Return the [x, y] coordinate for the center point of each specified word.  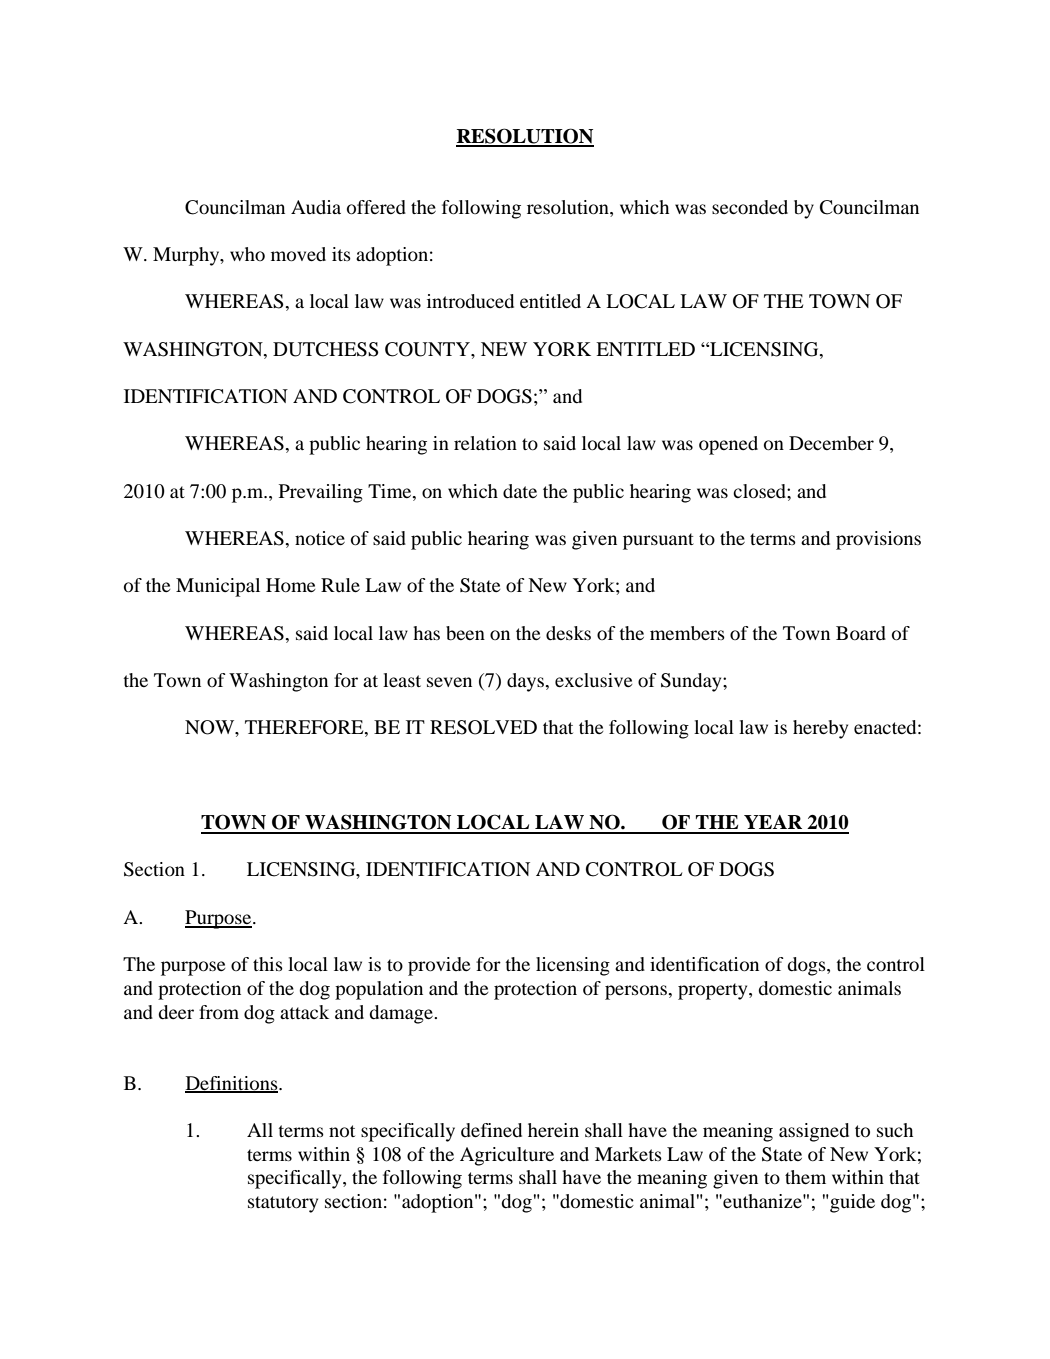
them [805, 1177]
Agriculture [507, 1156]
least [402, 680]
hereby [820, 729]
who [247, 254]
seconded [750, 207]
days [527, 682]
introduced [470, 301]
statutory [283, 1204]
